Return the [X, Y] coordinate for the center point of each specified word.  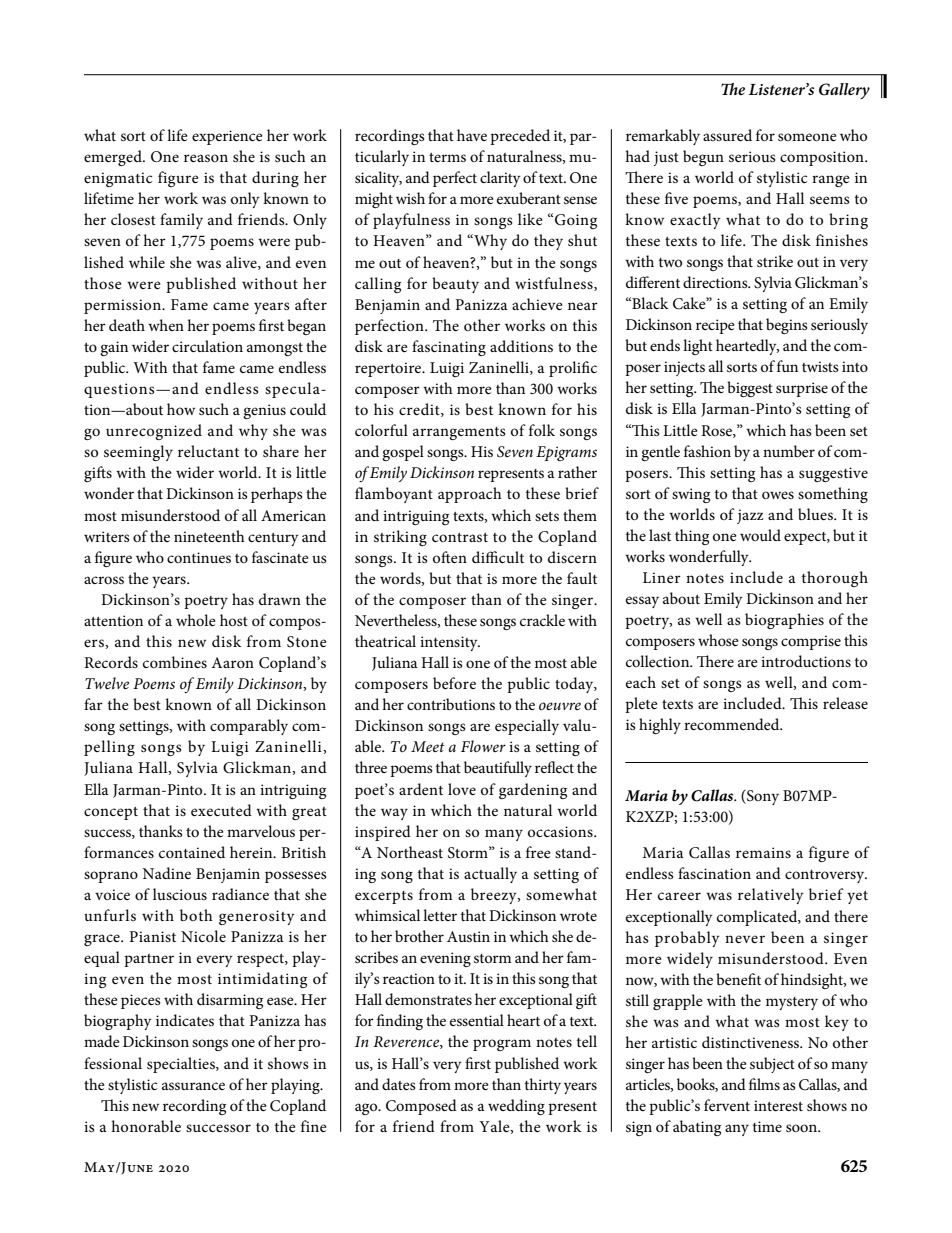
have [472, 135]
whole [196, 620]
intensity [450, 643]
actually [490, 875]
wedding [516, 1107]
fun [787, 366]
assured [727, 135]
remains [763, 852]
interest [778, 1105]
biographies [784, 621]
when [166, 325]
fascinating [449, 348]
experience [227, 137]
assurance [193, 1086]
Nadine [166, 873]
